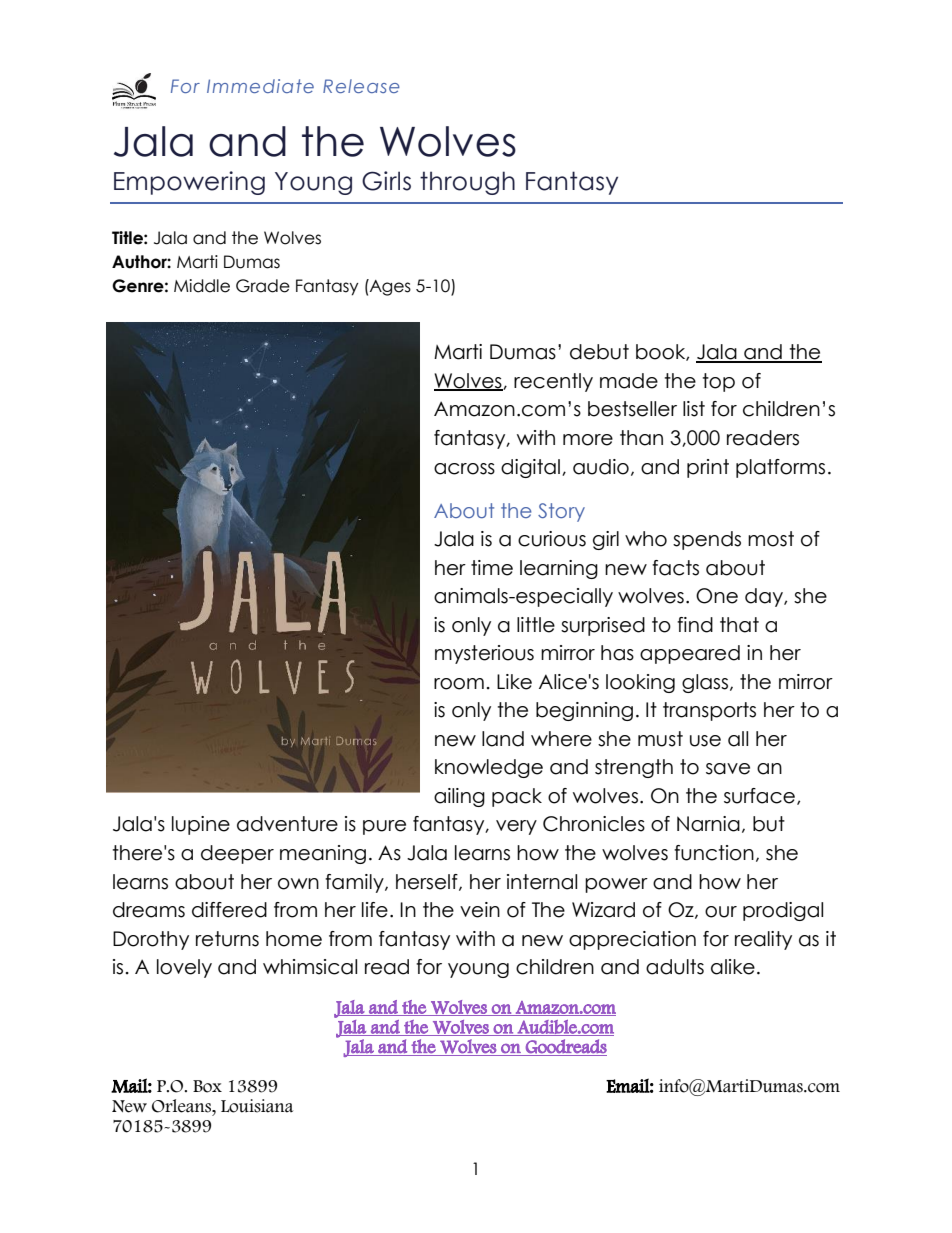 The image size is (952, 1233). I want to click on Box, so click(207, 1086).
